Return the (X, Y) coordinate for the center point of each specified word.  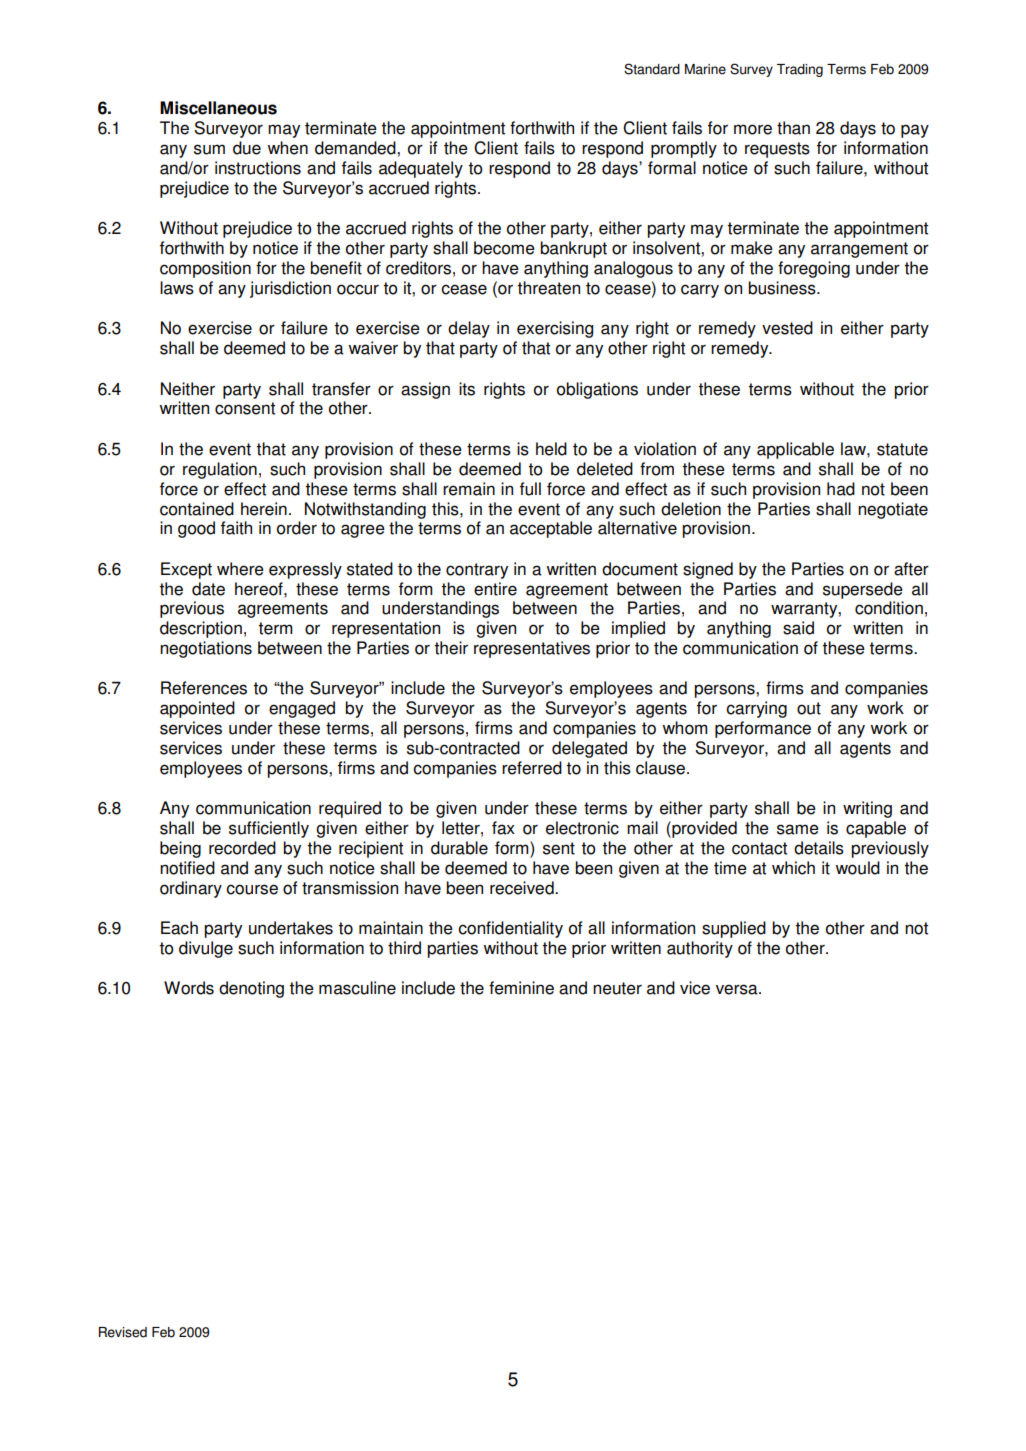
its (467, 389)
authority (700, 949)
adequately (421, 169)
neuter (617, 988)
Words (189, 988)
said (798, 628)
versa (738, 989)
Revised (123, 1332)
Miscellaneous (218, 108)
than (793, 128)
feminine (521, 988)
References (204, 688)
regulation (220, 470)
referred (532, 768)
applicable (795, 450)
